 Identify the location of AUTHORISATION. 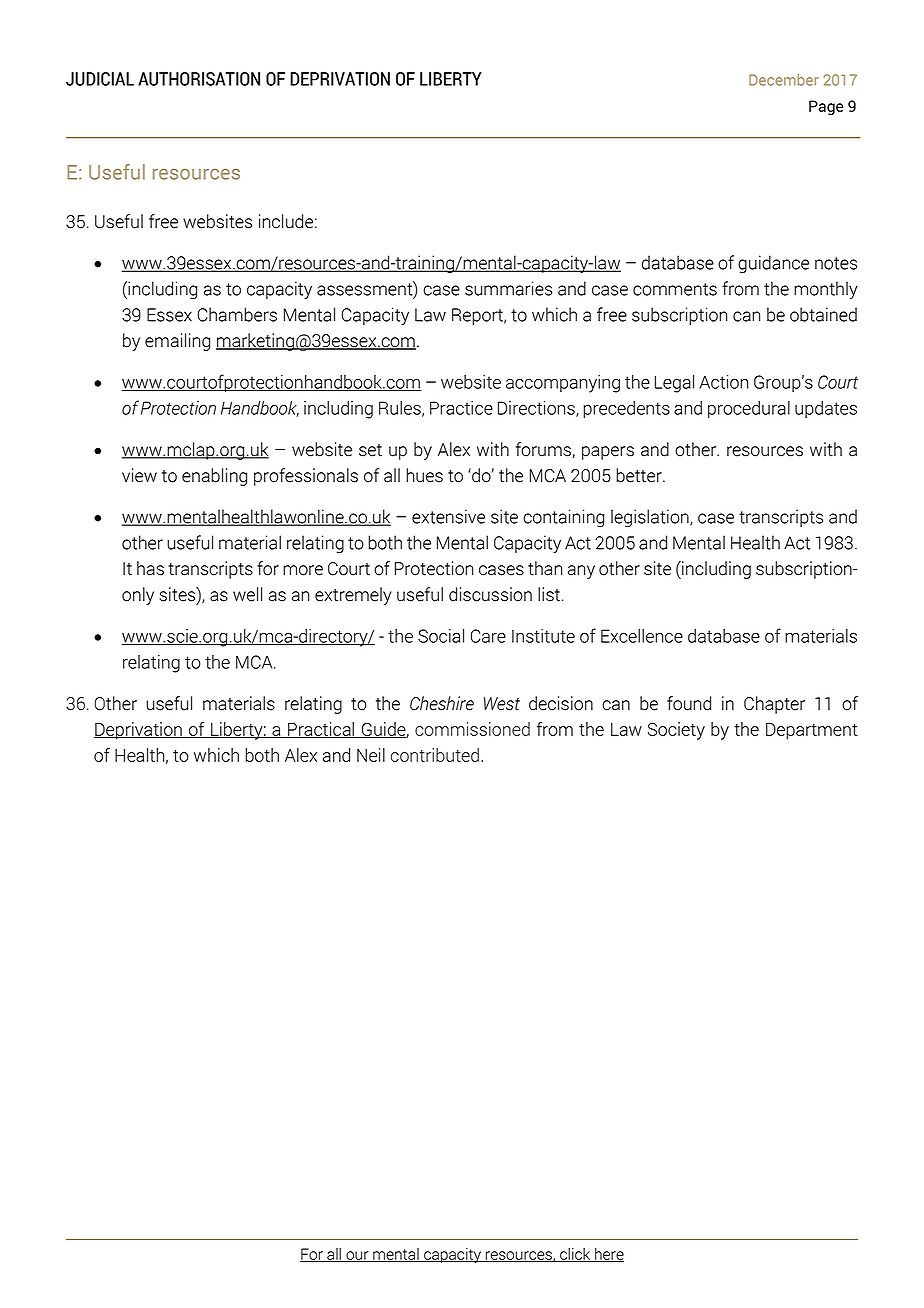
(199, 79).
